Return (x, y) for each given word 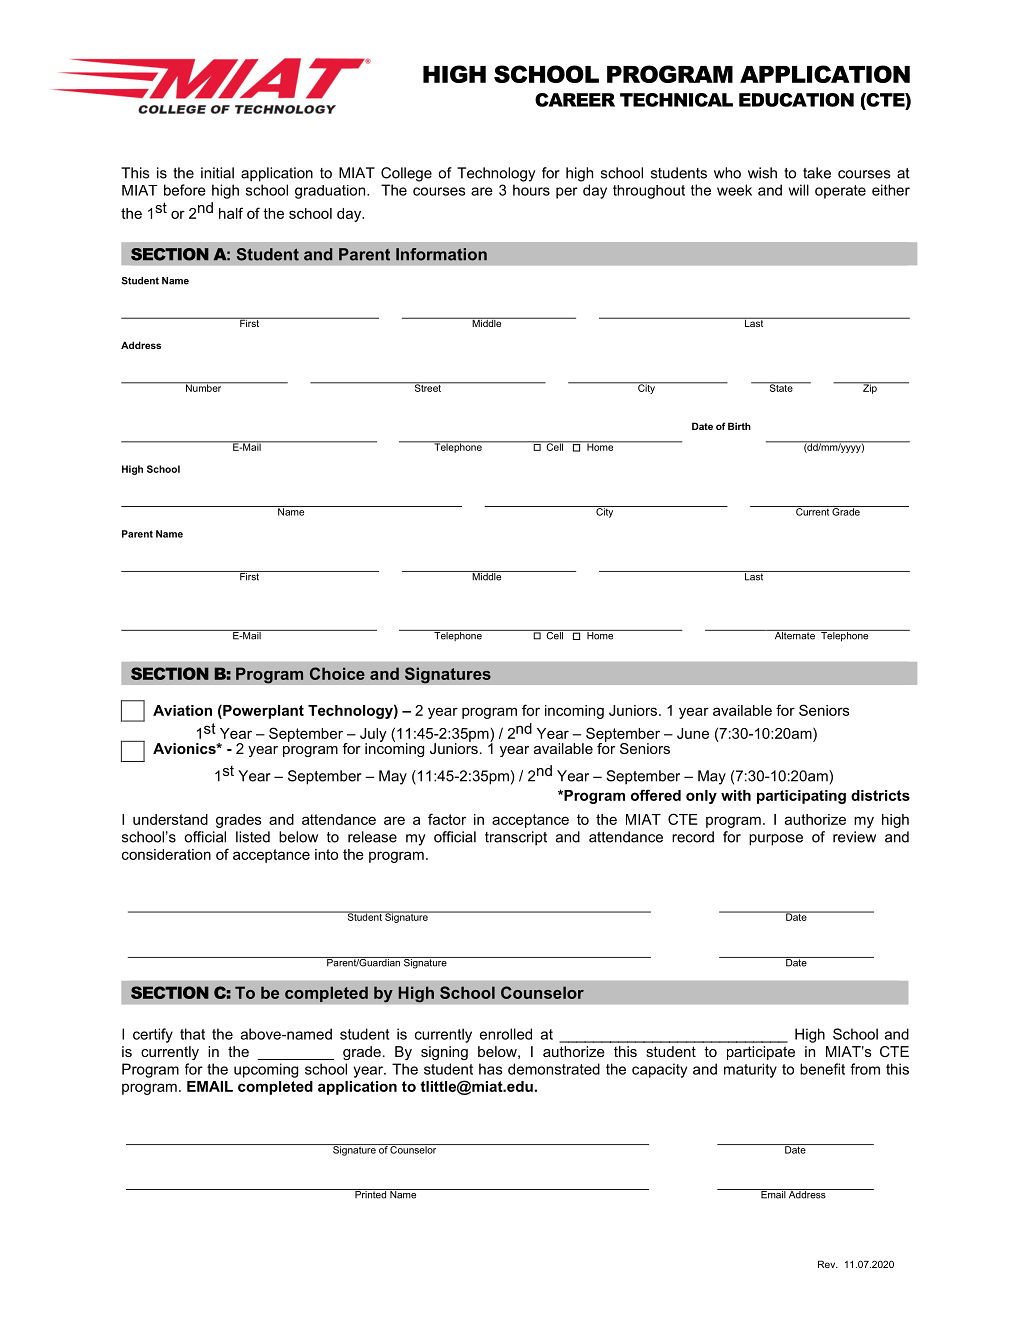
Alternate (794, 635)
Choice (337, 673)
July (373, 736)
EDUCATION (796, 100)
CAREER (575, 100)
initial (217, 173)
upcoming (266, 1070)
